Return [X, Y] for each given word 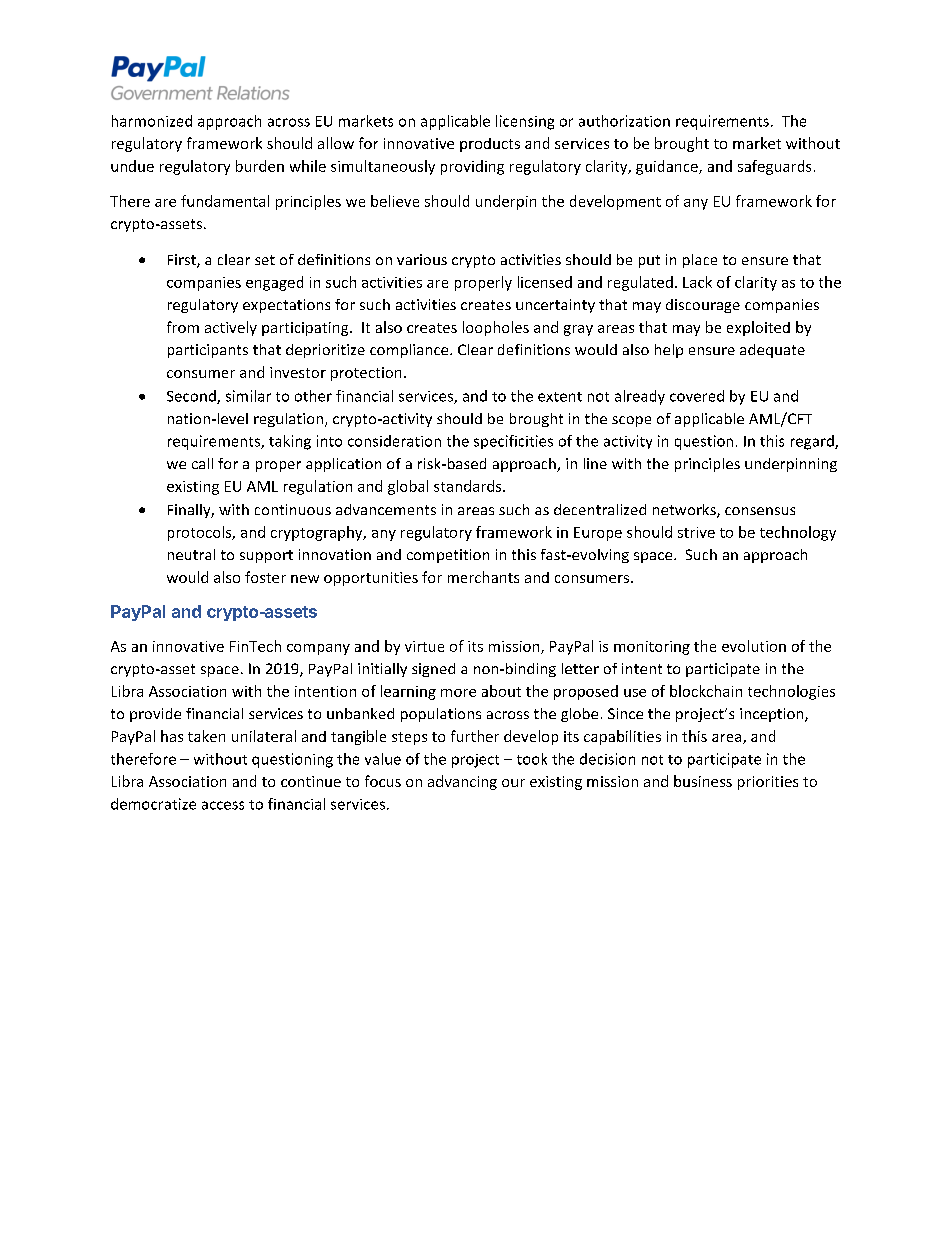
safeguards [774, 167]
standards [469, 486]
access [223, 805]
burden [260, 166]
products [490, 145]
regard [813, 442]
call [202, 463]
